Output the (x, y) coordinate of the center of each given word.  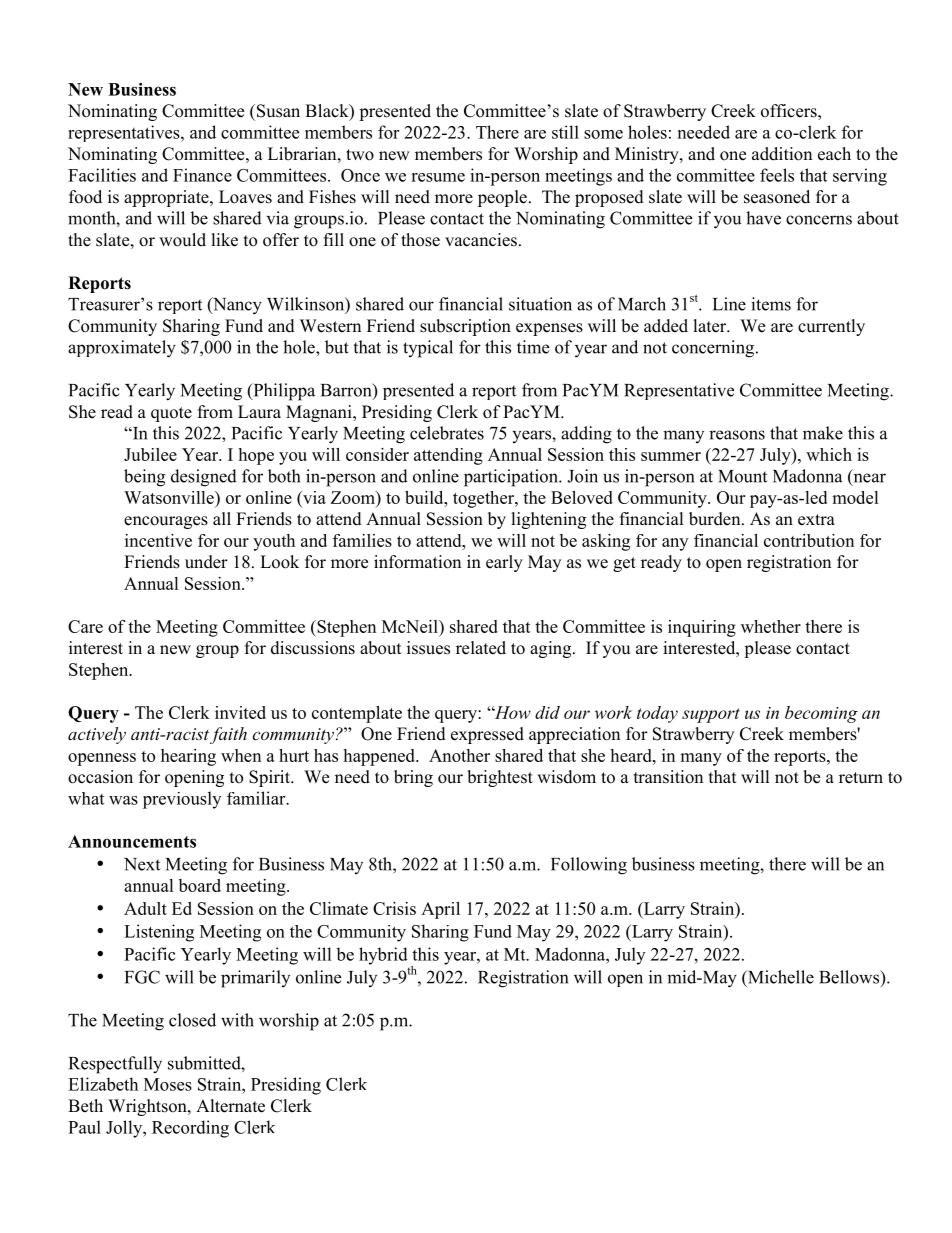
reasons (737, 435)
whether (771, 626)
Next (142, 864)
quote (171, 414)
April (440, 910)
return (861, 778)
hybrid (383, 956)
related (481, 648)
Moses (168, 1084)
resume (438, 177)
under (206, 562)
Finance (202, 175)
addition (782, 154)
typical (428, 349)
